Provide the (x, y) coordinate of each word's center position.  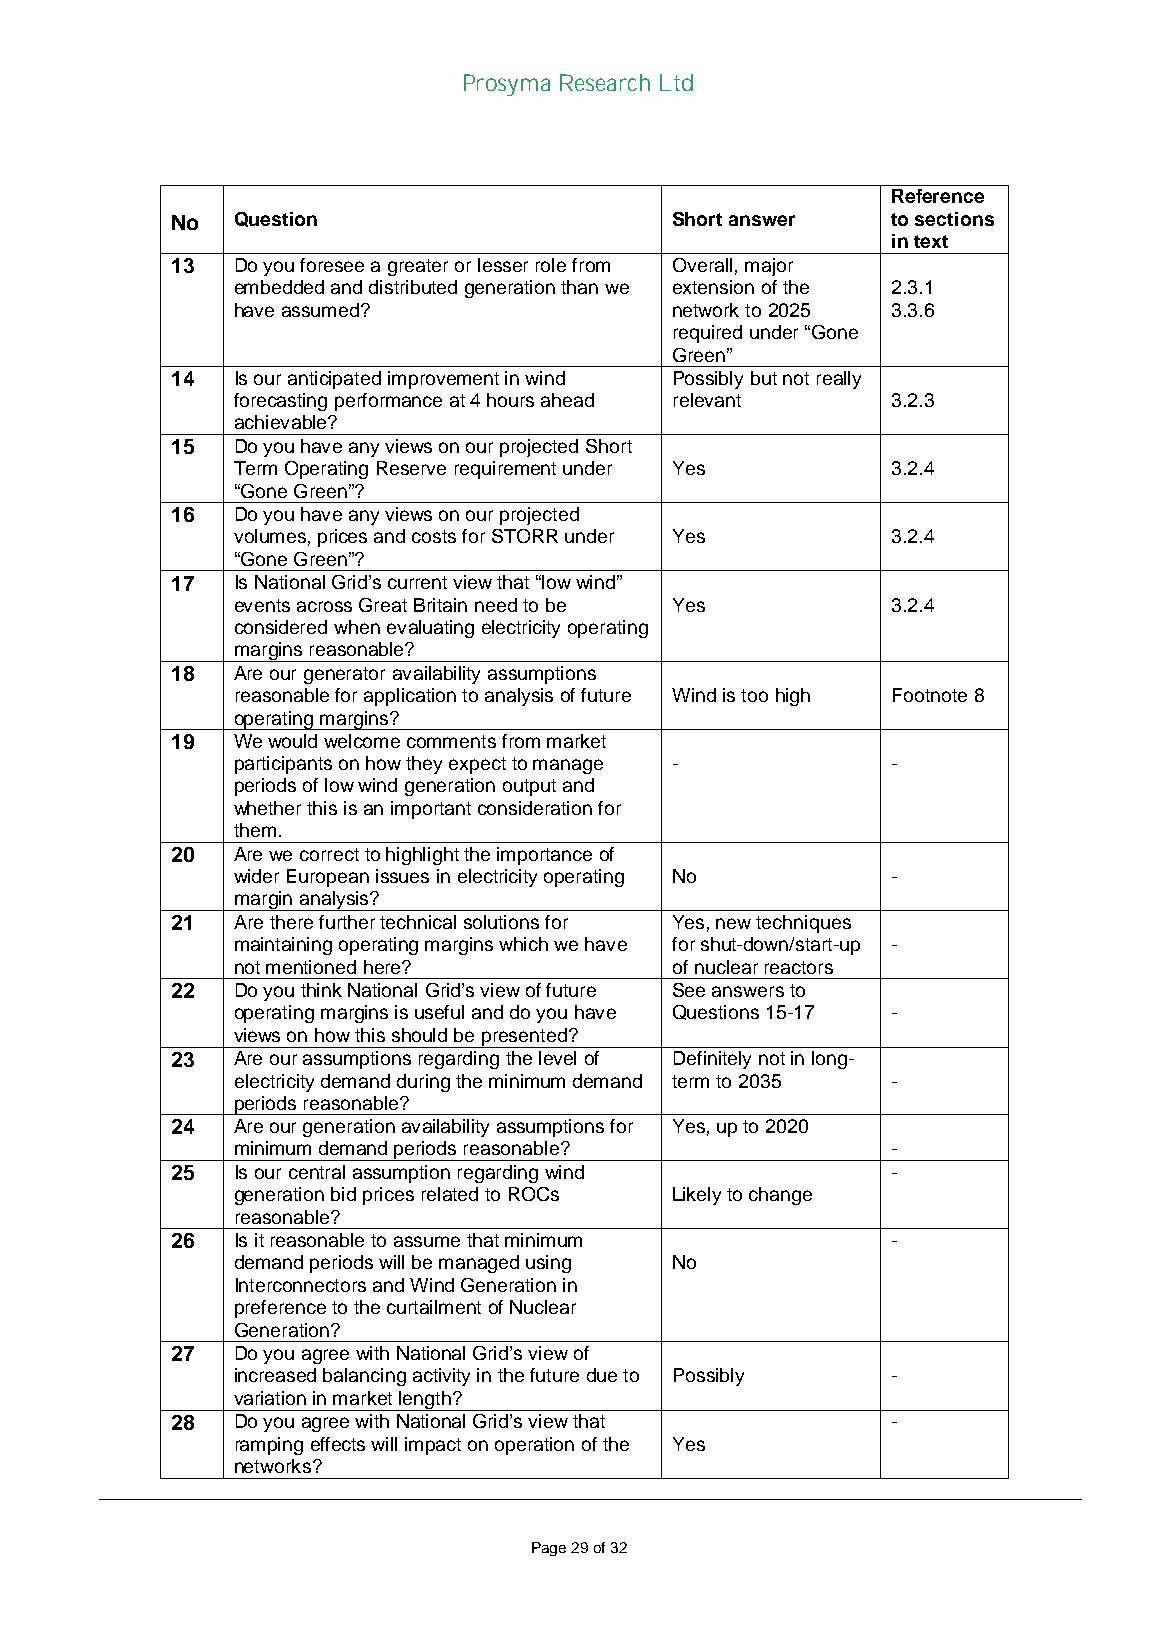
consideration (535, 808)
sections (954, 219)
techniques (803, 924)
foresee (332, 265)
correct (329, 854)
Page (549, 1549)
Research (605, 82)
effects (338, 1444)
